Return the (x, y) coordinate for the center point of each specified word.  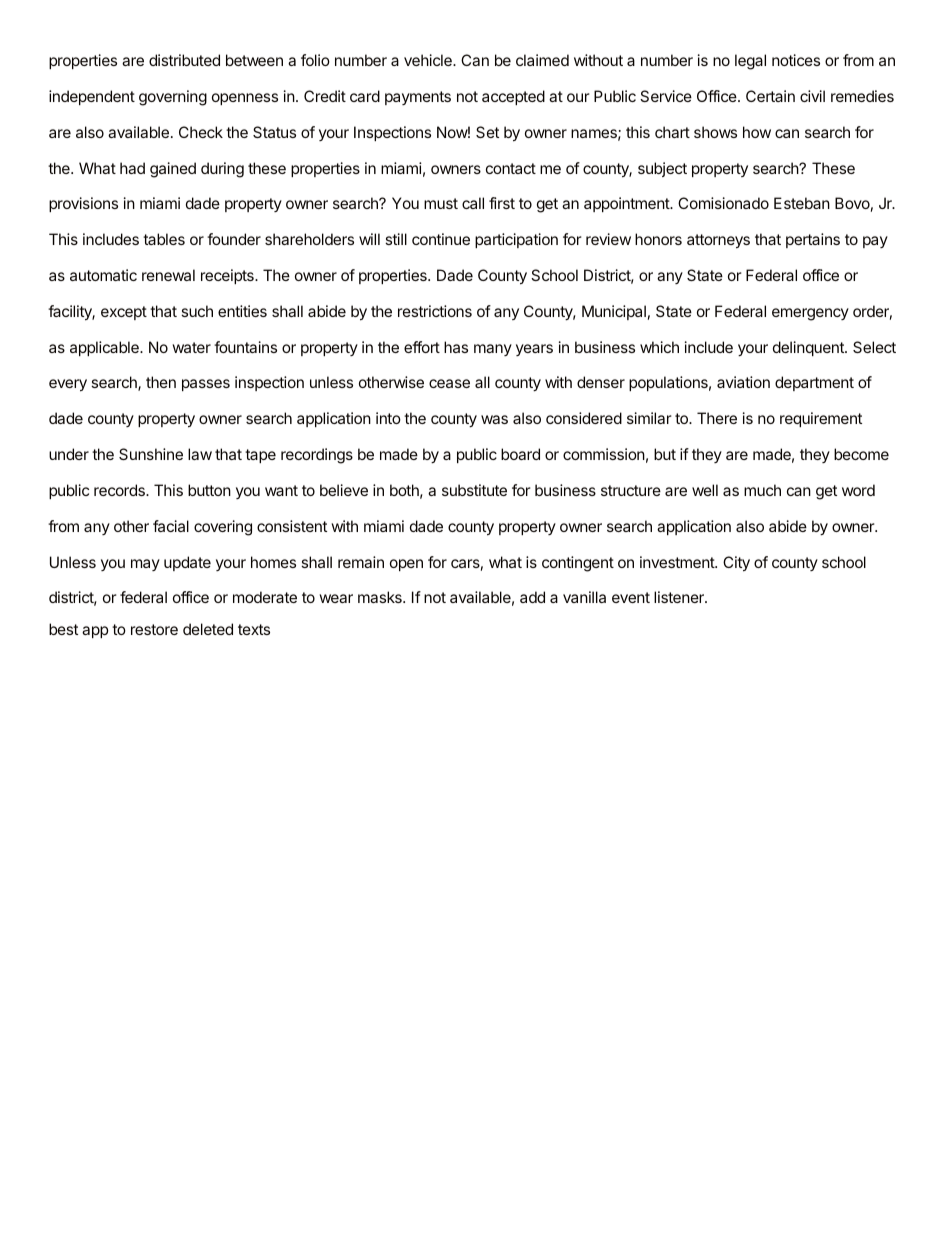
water (191, 347)
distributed (184, 60)
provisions (83, 204)
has (456, 347)
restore (154, 629)
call (473, 203)
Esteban (802, 203)
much (762, 490)
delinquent (809, 348)
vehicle (429, 60)
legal (750, 62)
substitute (474, 490)
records (120, 490)
